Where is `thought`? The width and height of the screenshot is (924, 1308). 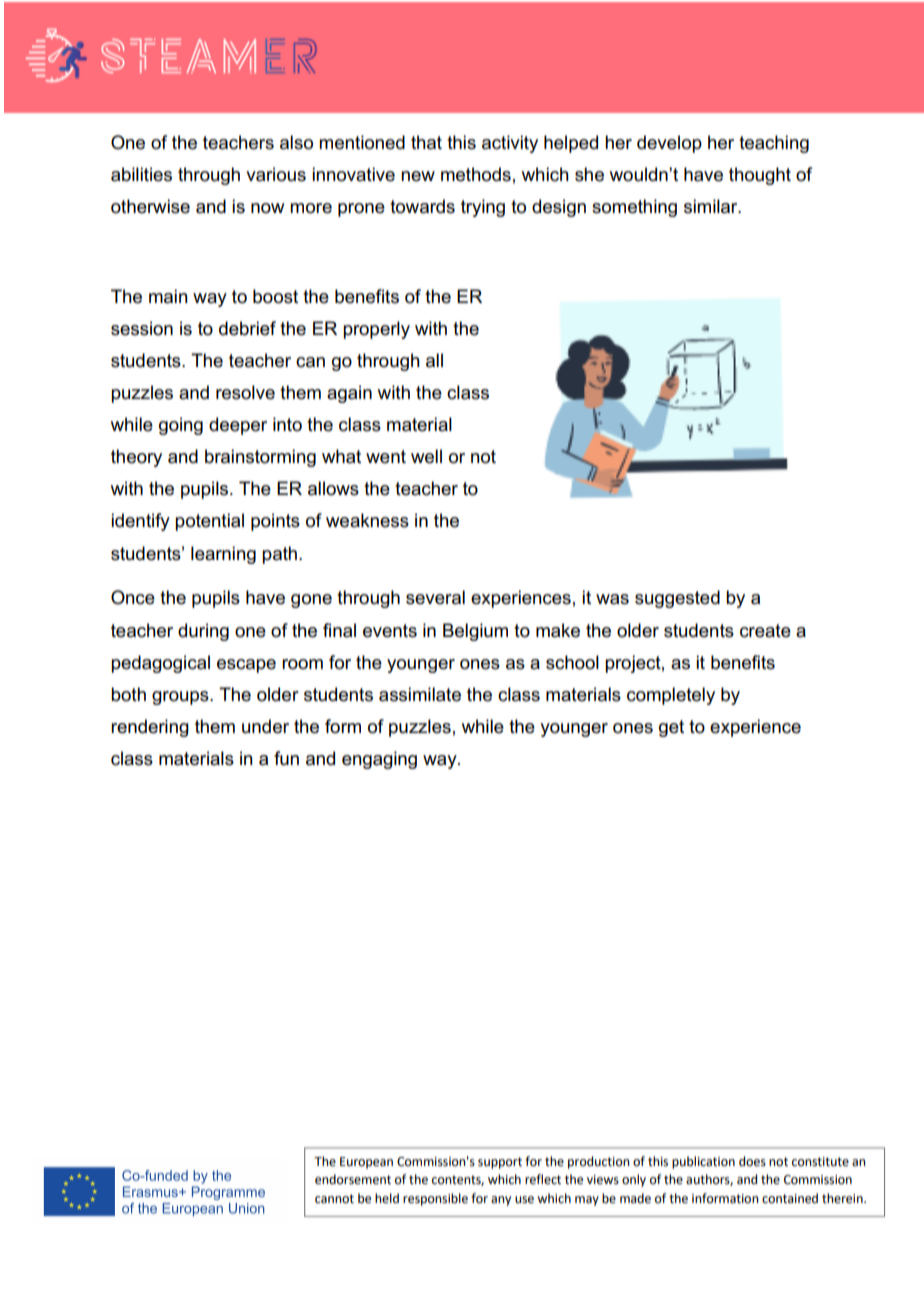
thought is located at coordinates (760, 176).
